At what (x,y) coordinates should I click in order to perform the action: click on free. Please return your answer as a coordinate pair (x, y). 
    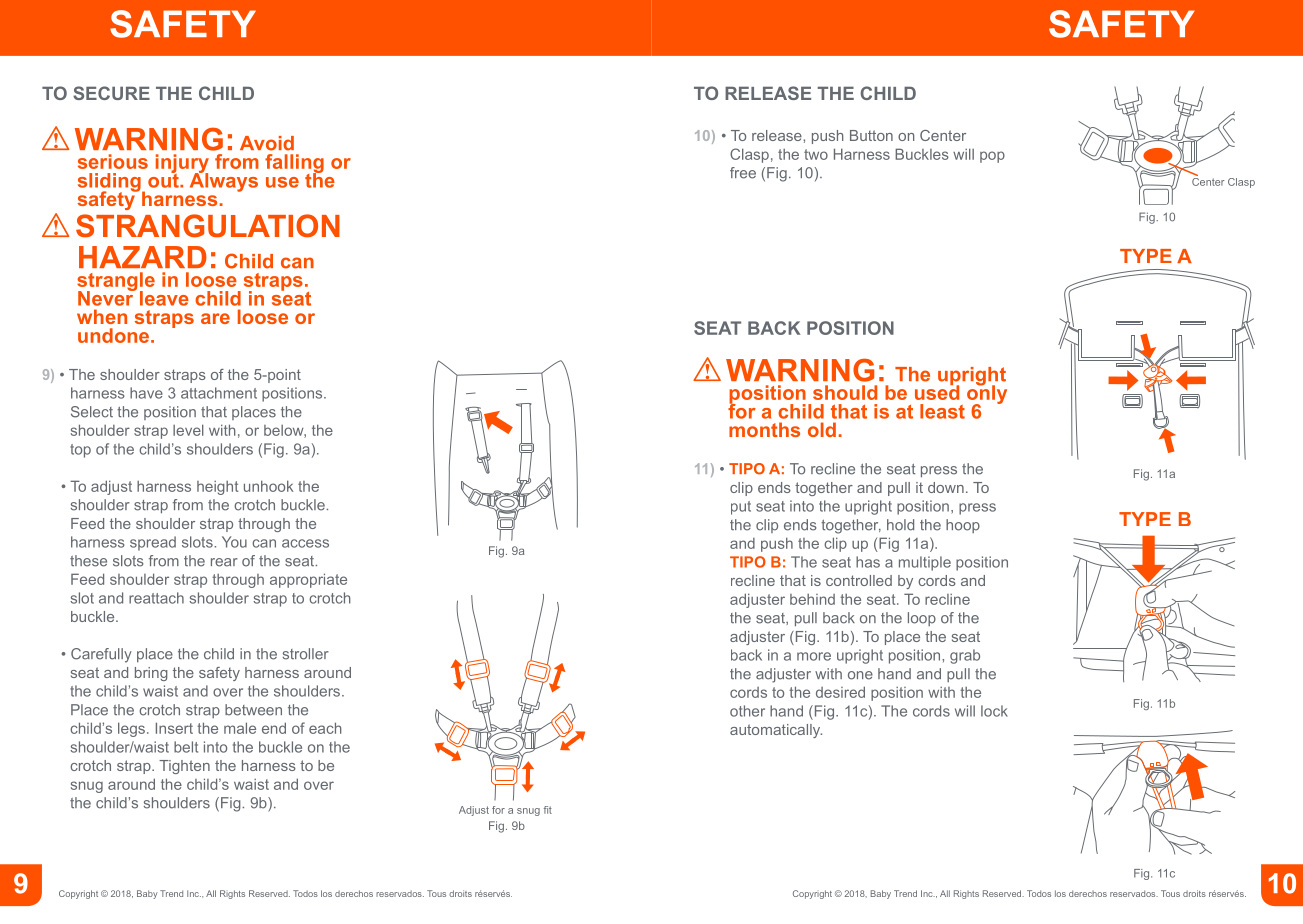
    Looking at the image, I should click on (743, 173).
